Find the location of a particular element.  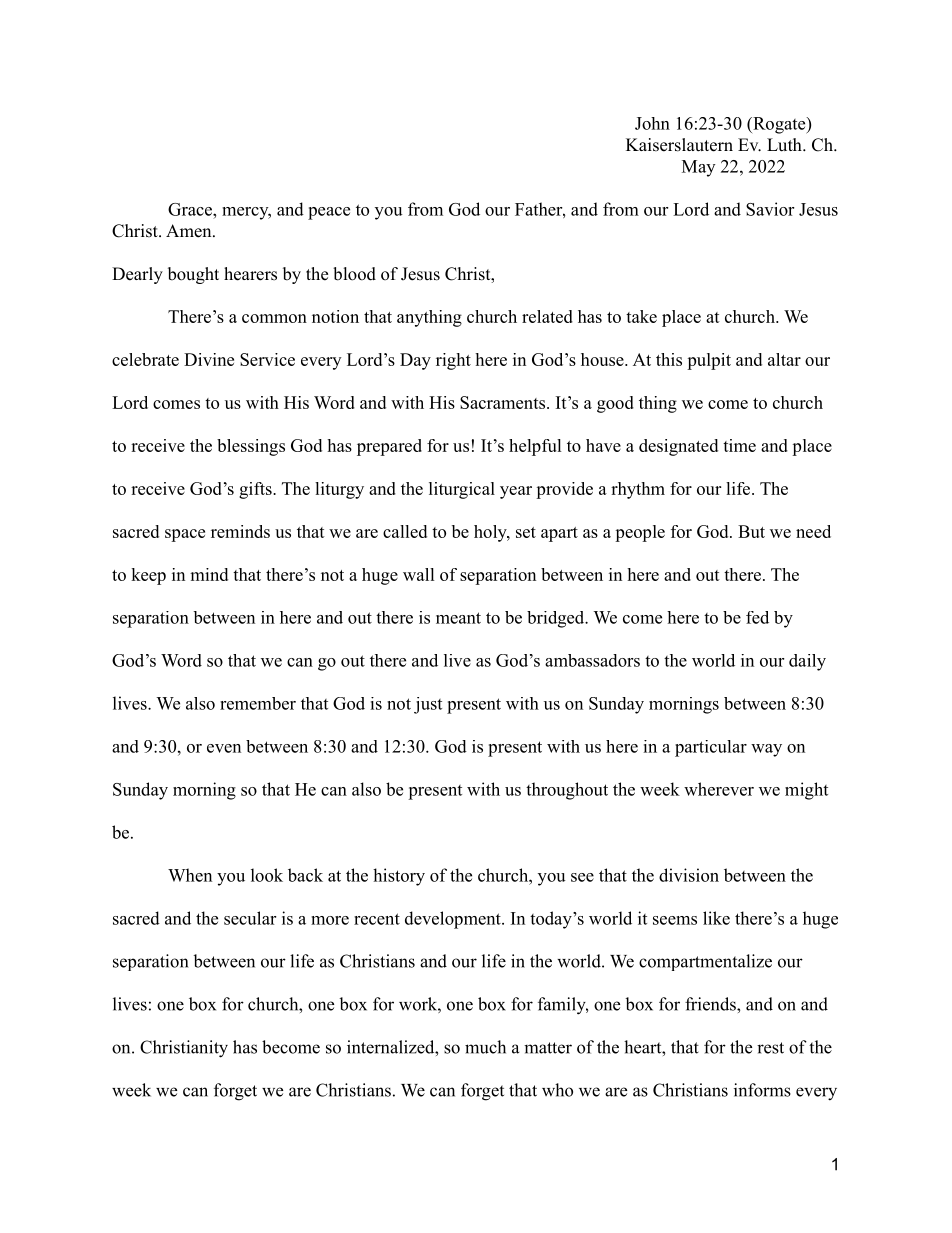

fed is located at coordinates (757, 617).
